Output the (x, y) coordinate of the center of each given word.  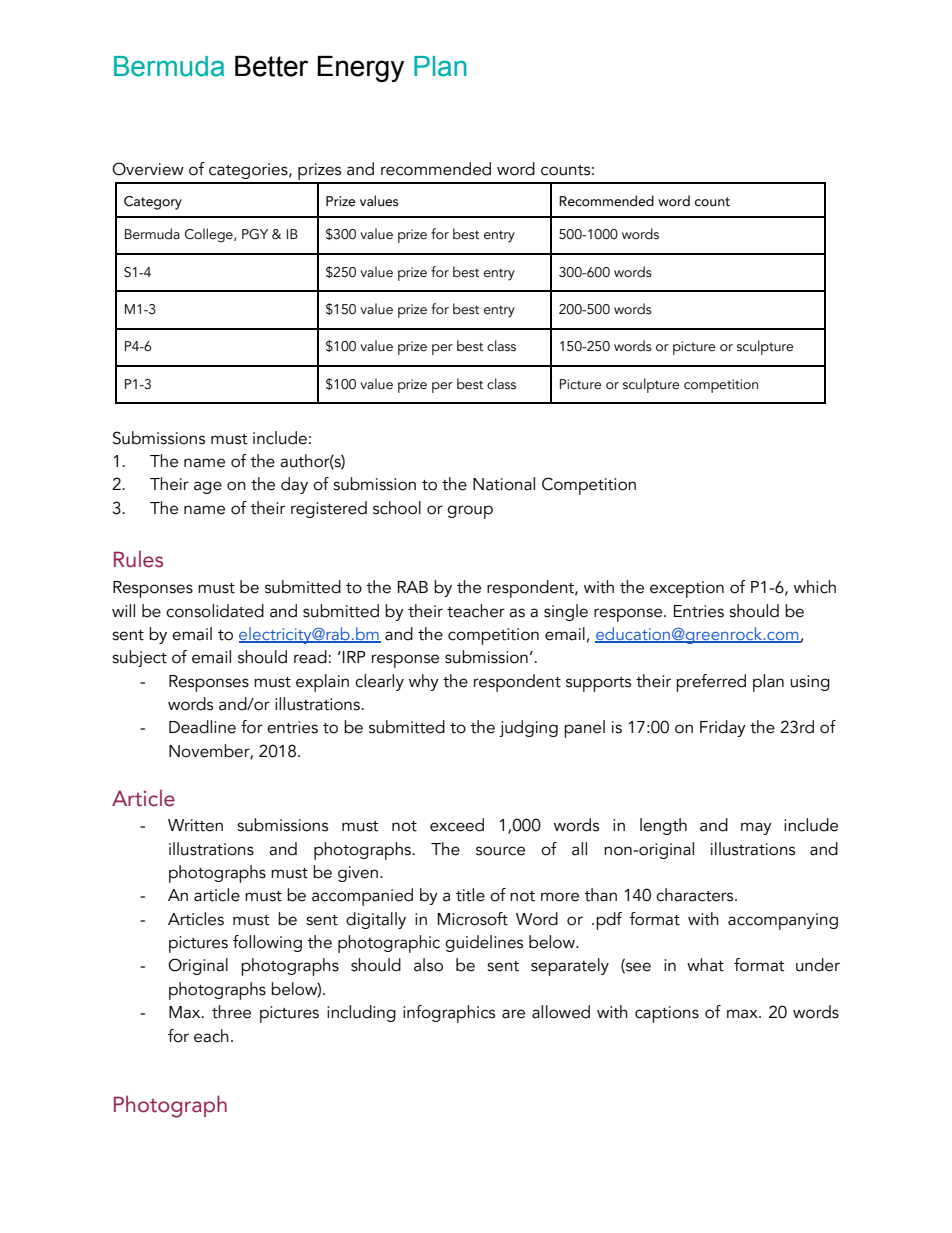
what (705, 965)
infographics (449, 1014)
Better (271, 66)
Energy (360, 69)
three (231, 1012)
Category (153, 203)
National (504, 484)
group (470, 512)
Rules (138, 559)
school (397, 508)
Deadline (202, 727)
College (210, 235)
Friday (723, 728)
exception (687, 589)
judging (528, 728)
